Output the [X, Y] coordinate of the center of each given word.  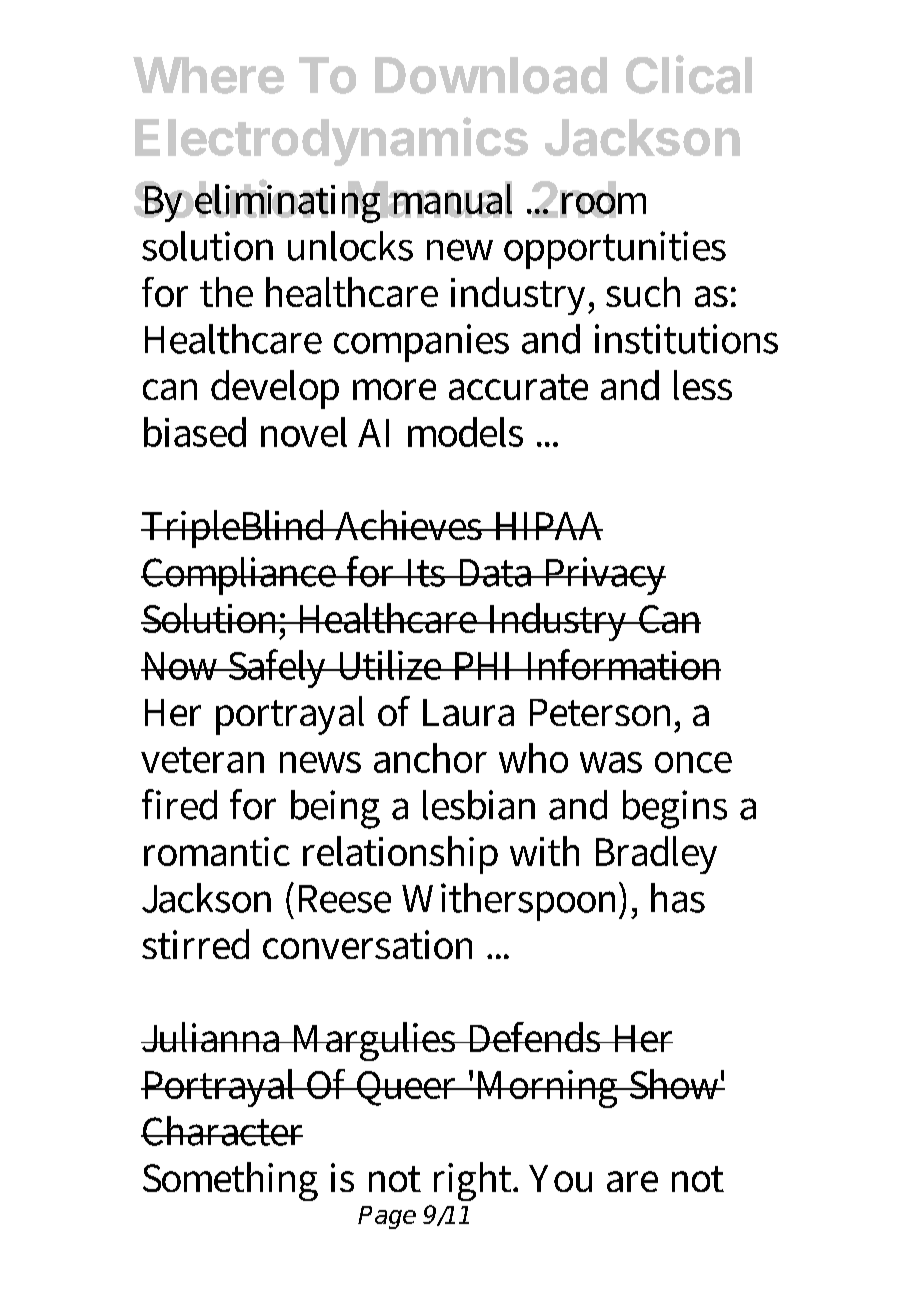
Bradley [656, 855]
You [560, 1178]
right [474, 1181]
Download [491, 75]
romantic [217, 851]
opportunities [615, 250]
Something [230, 1181]
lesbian [479, 805]
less [703, 385]
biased [195, 432]
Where [208, 75]
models [465, 432]
